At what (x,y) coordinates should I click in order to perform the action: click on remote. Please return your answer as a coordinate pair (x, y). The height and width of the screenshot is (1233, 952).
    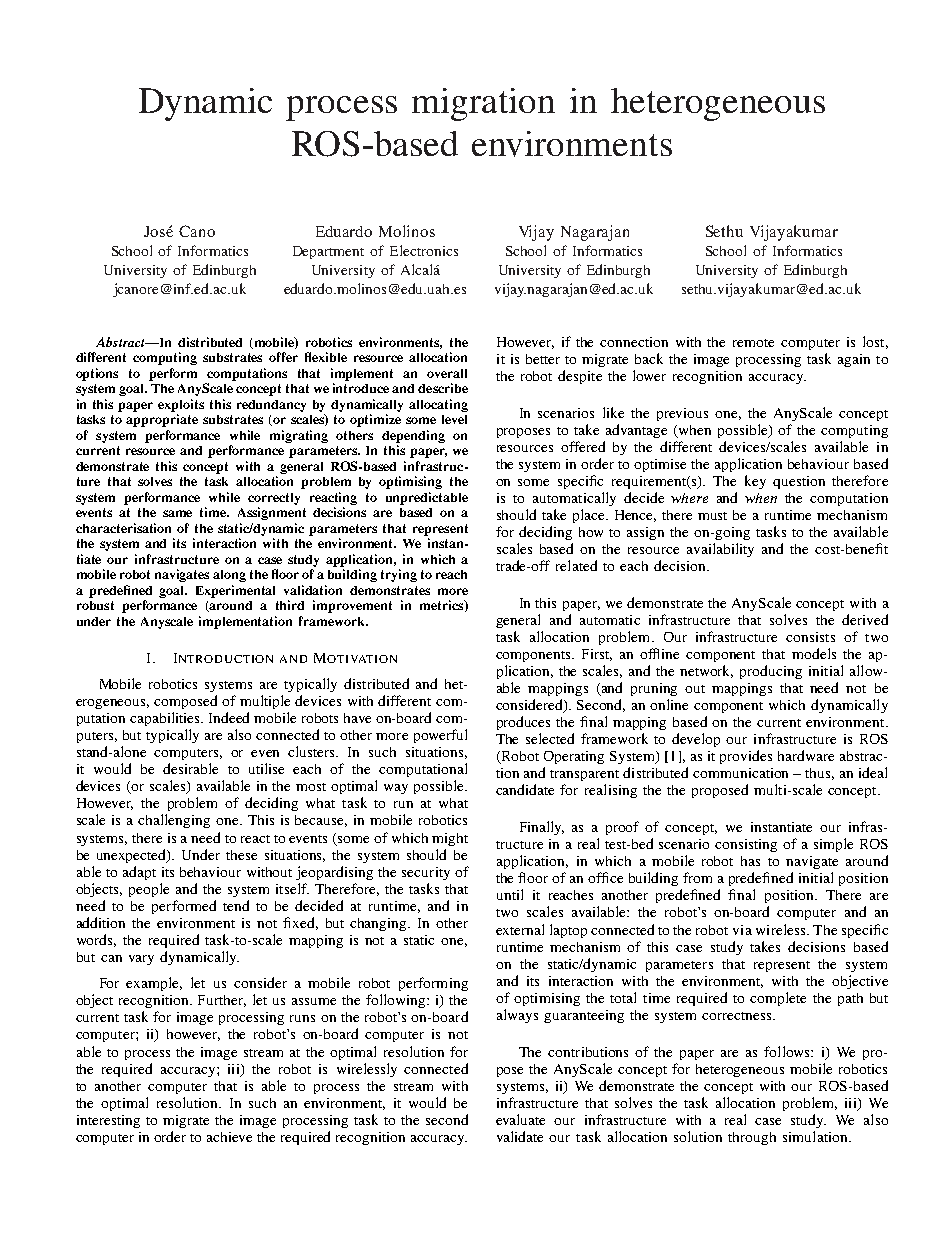
    Looking at the image, I should click on (753, 343).
